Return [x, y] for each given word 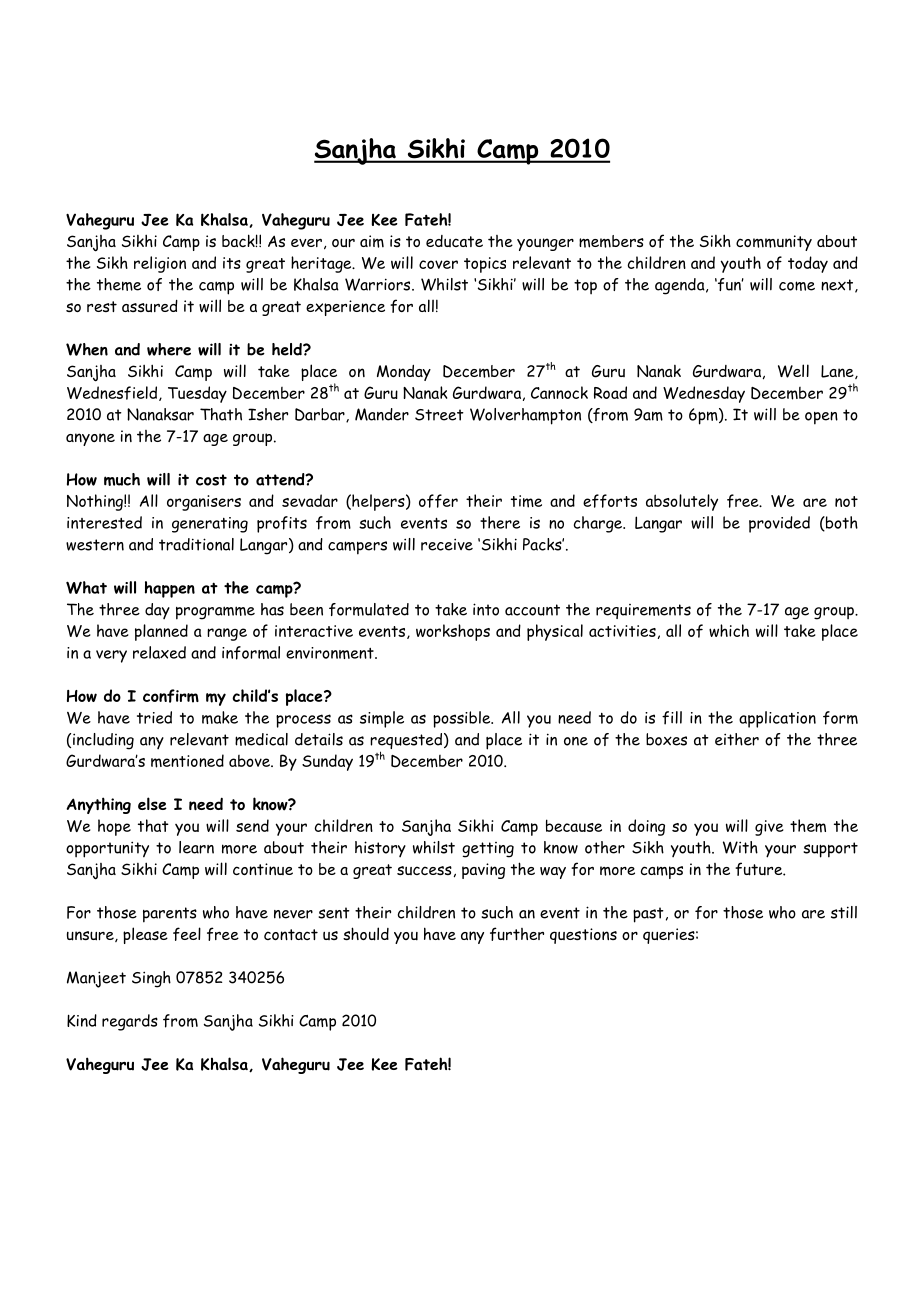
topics [485, 265]
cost [211, 480]
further [517, 934]
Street [439, 415]
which [729, 630]
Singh [151, 979]
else [152, 803]
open [821, 418]
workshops [453, 632]
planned [161, 632]
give [769, 828]
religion [160, 264]
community [774, 243]
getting [488, 850]
